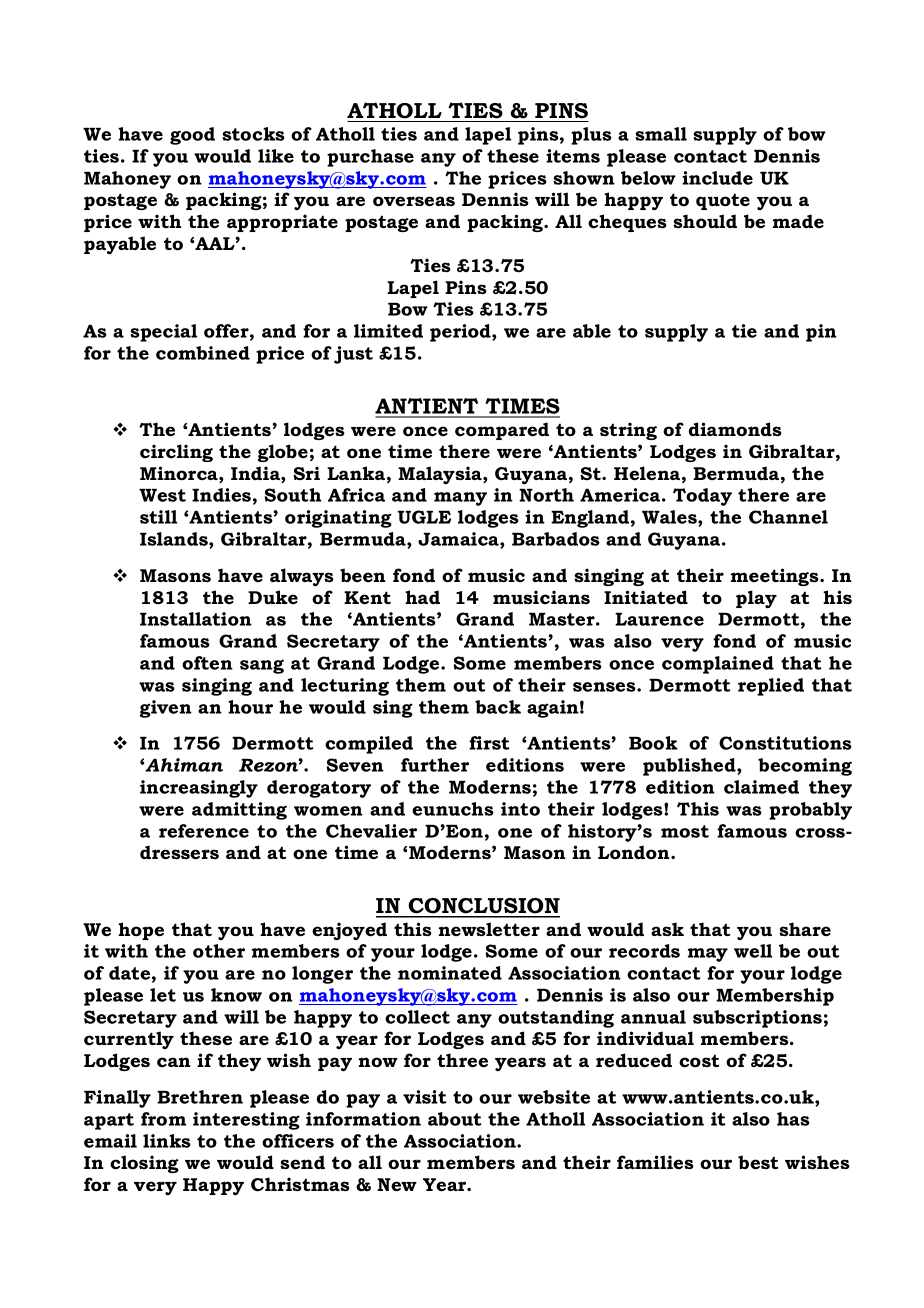 This screenshot has height=1308, width=924. What do you see at coordinates (450, 973) in the screenshot?
I see `nominated` at bounding box center [450, 973].
